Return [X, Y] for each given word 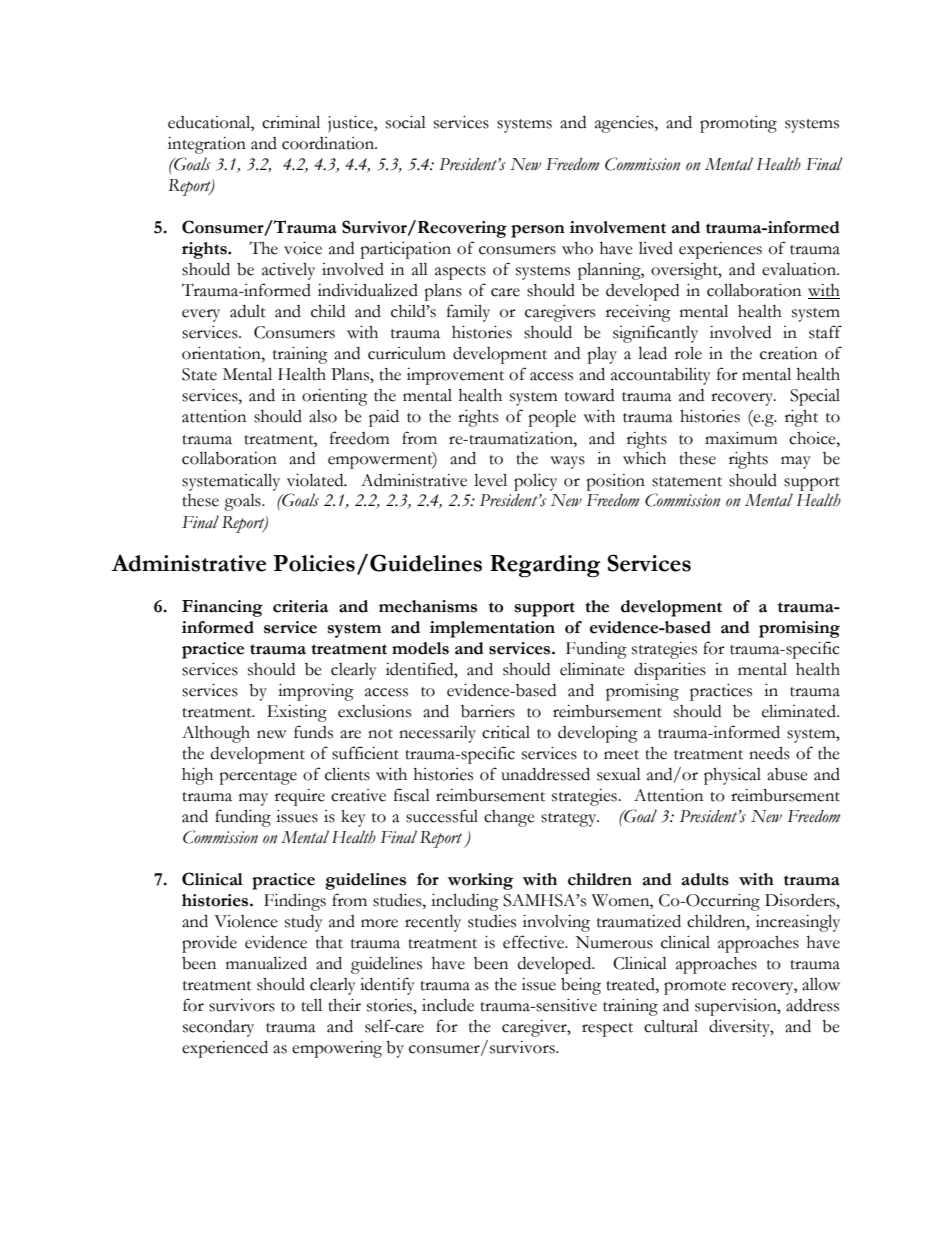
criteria [300, 606]
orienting [335, 397]
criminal [291, 122]
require [300, 797]
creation [788, 353]
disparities [670, 671]
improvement [455, 376]
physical [732, 776]
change [509, 818]
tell [311, 1005]
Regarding [545, 566]
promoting [738, 124]
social [406, 122]
